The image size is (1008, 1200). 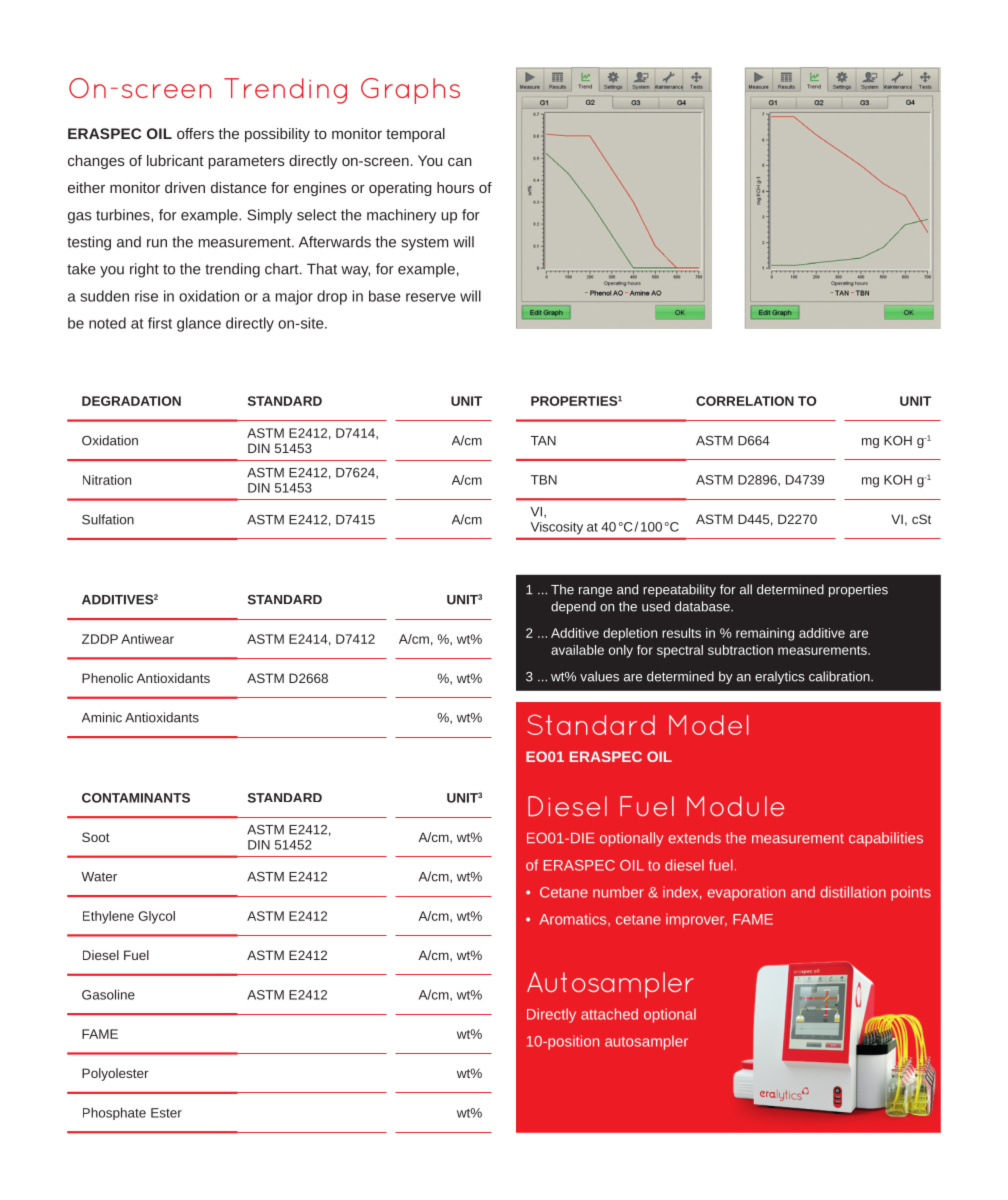 What do you see at coordinates (599, 676) in the screenshot?
I see `values` at bounding box center [599, 676].
